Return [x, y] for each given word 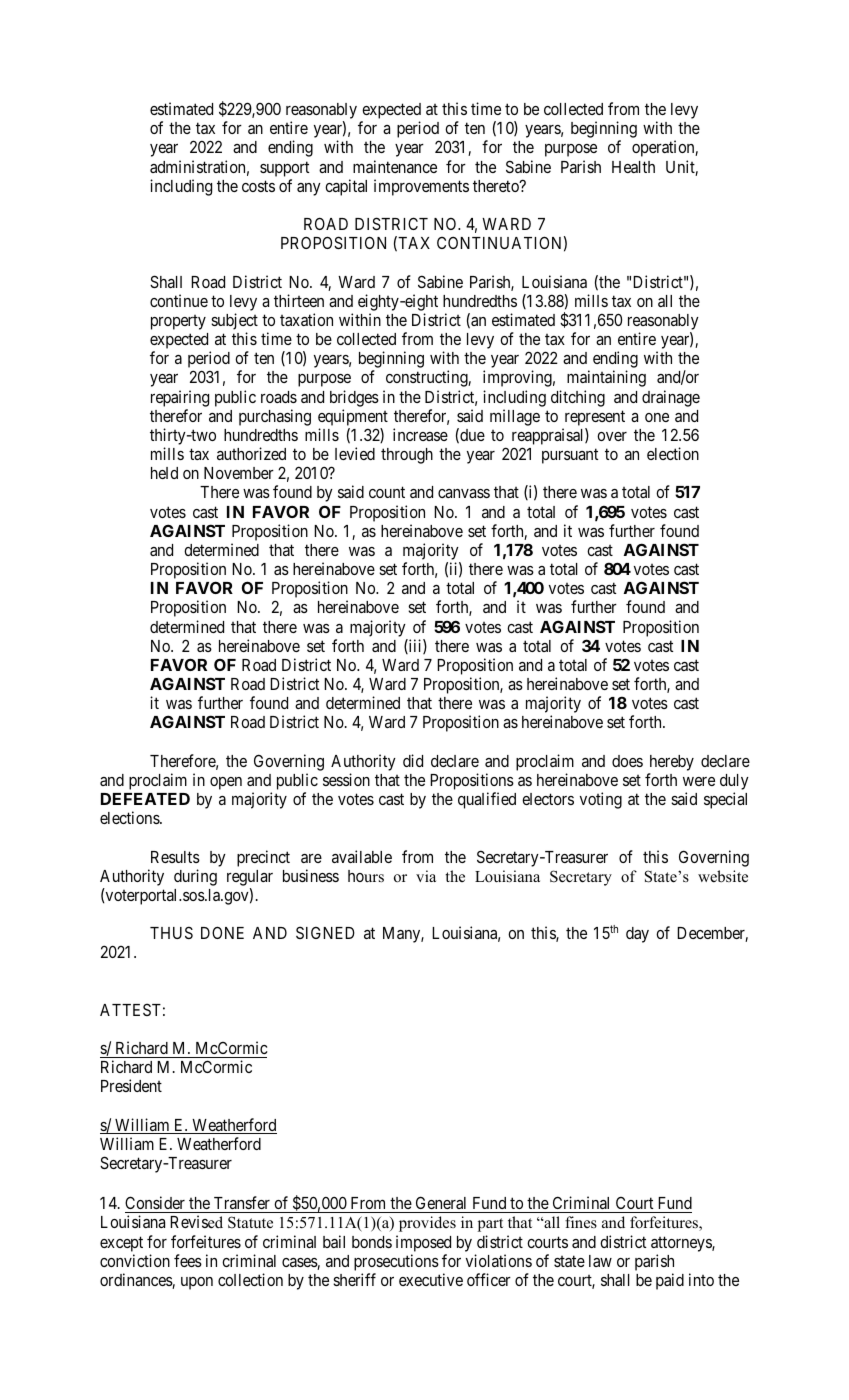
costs [258, 186]
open [226, 783]
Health [633, 167]
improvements [421, 187]
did [413, 760]
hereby [672, 763]
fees [188, 1260]
